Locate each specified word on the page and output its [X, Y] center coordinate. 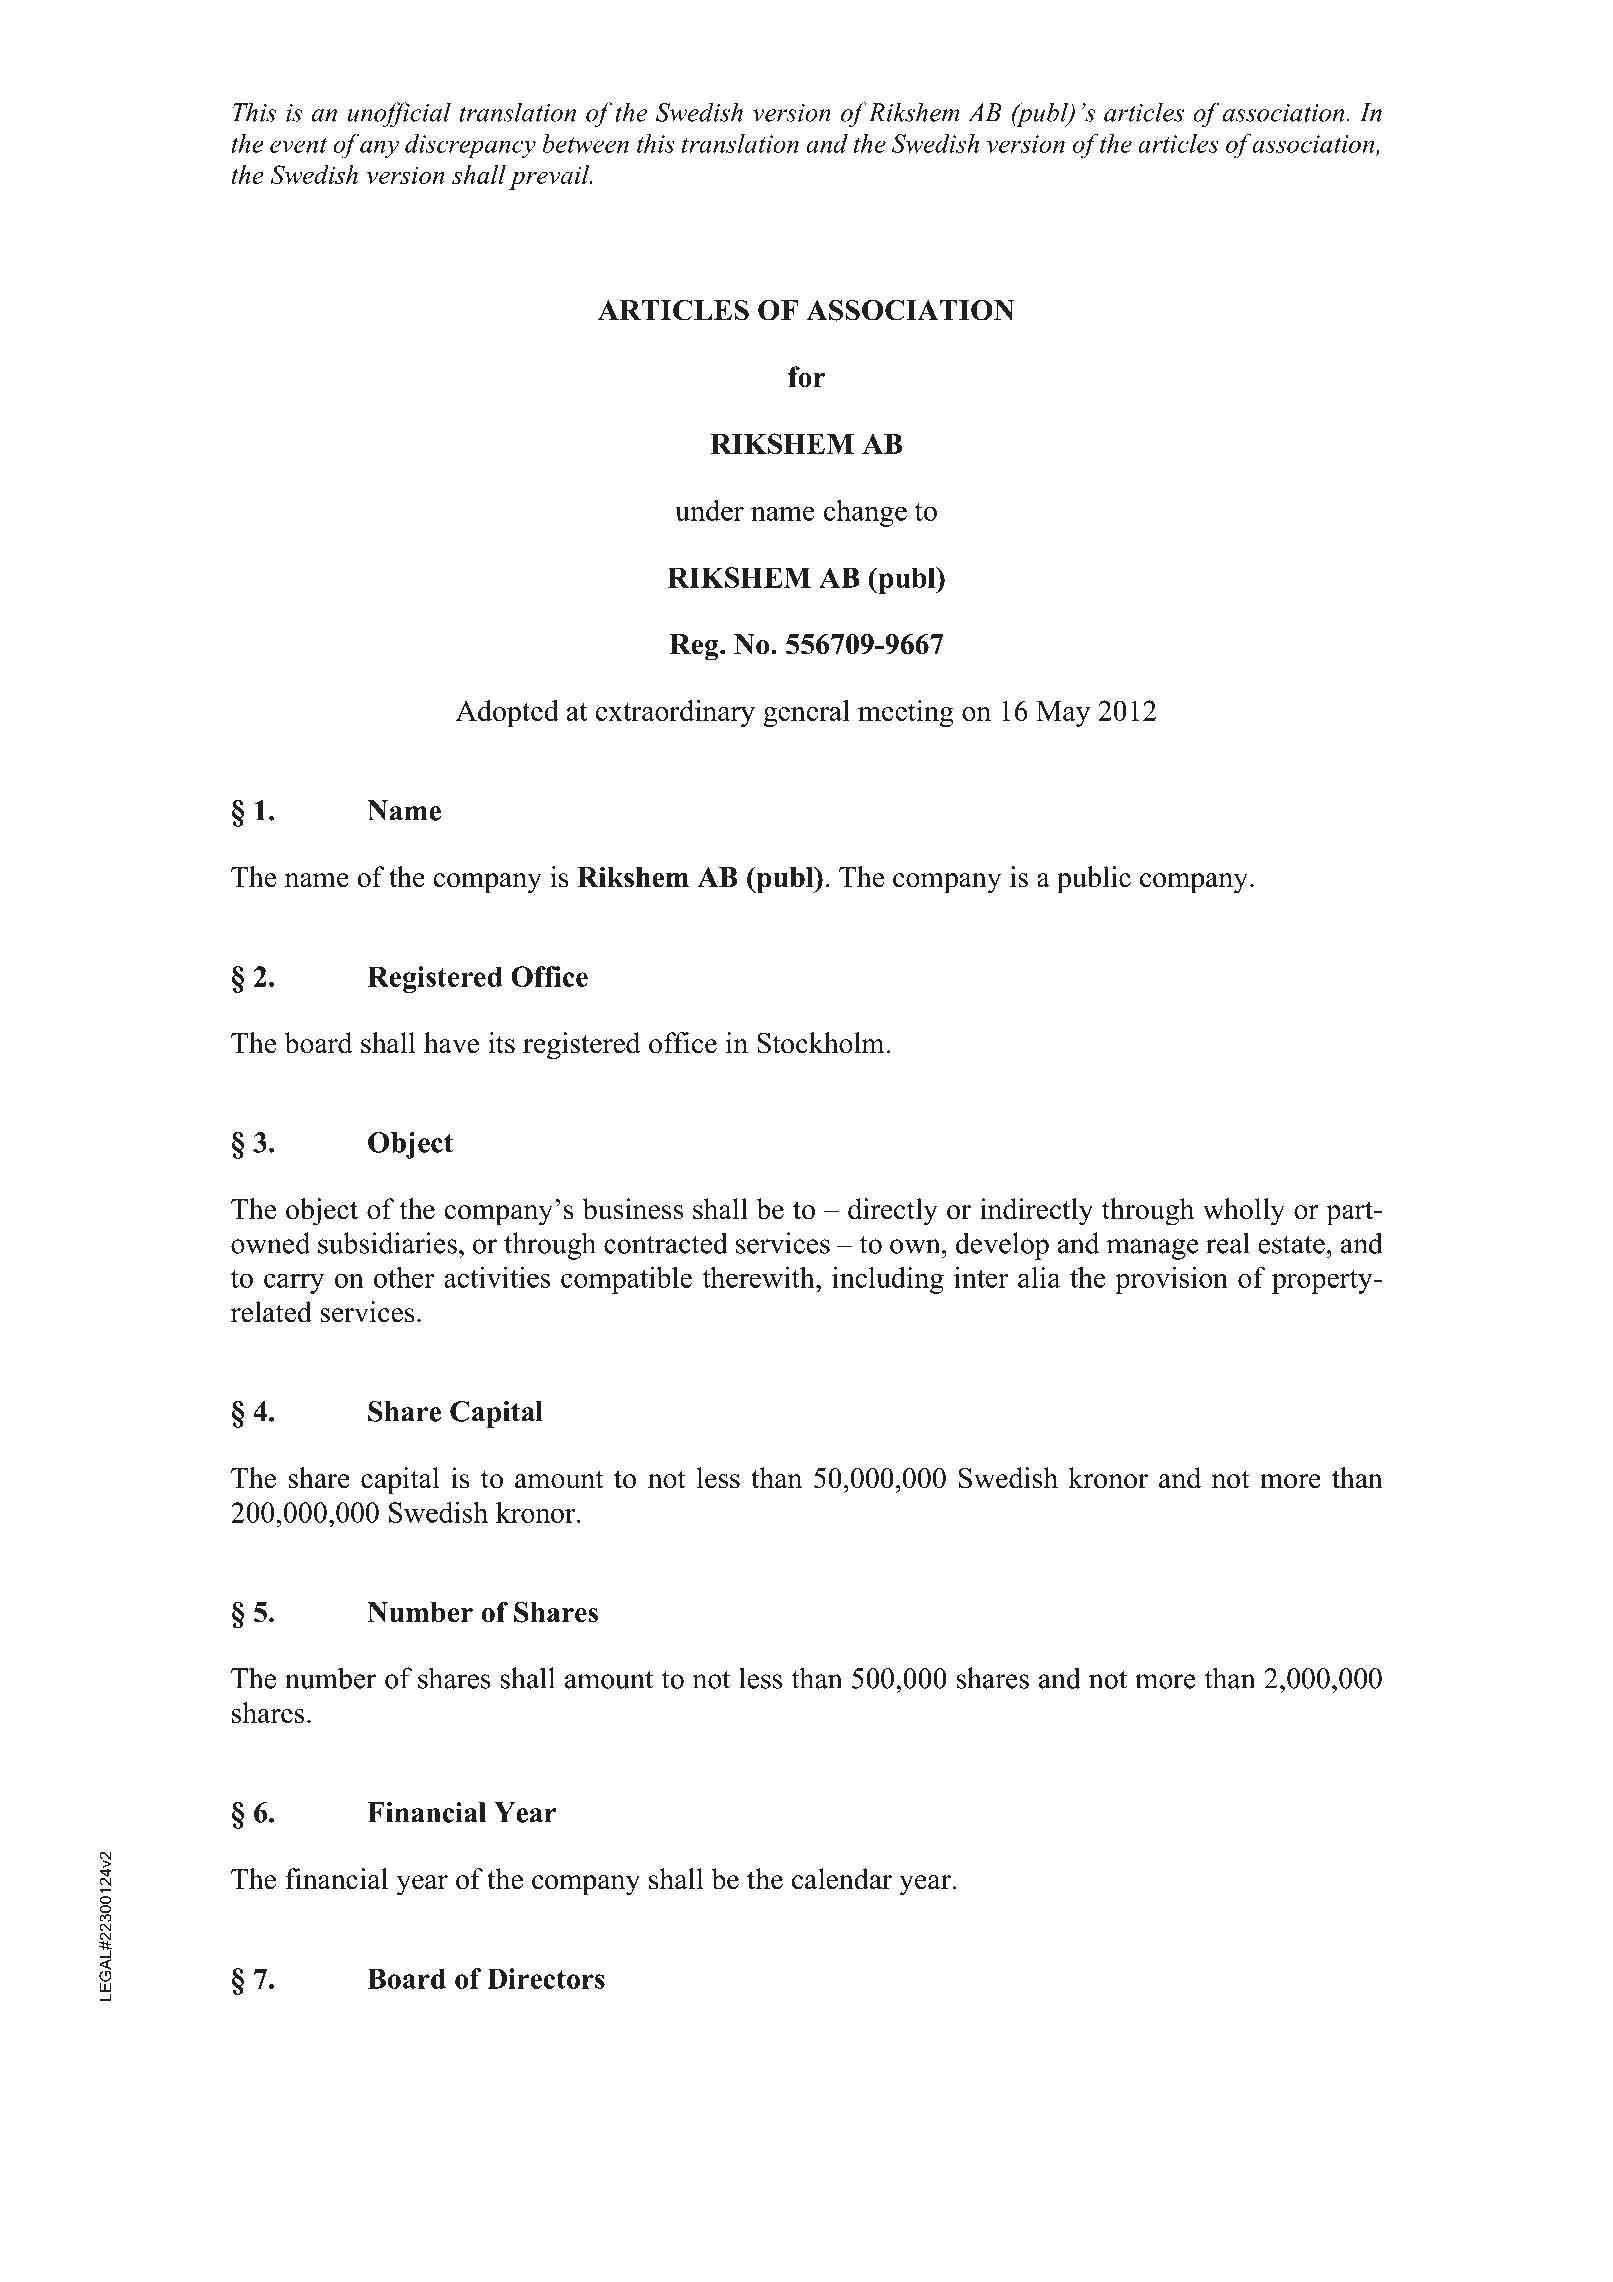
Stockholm [821, 1043]
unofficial [399, 114]
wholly [1244, 1212]
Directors [546, 1978]
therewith [759, 1277]
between [585, 143]
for [807, 376]
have [451, 1043]
